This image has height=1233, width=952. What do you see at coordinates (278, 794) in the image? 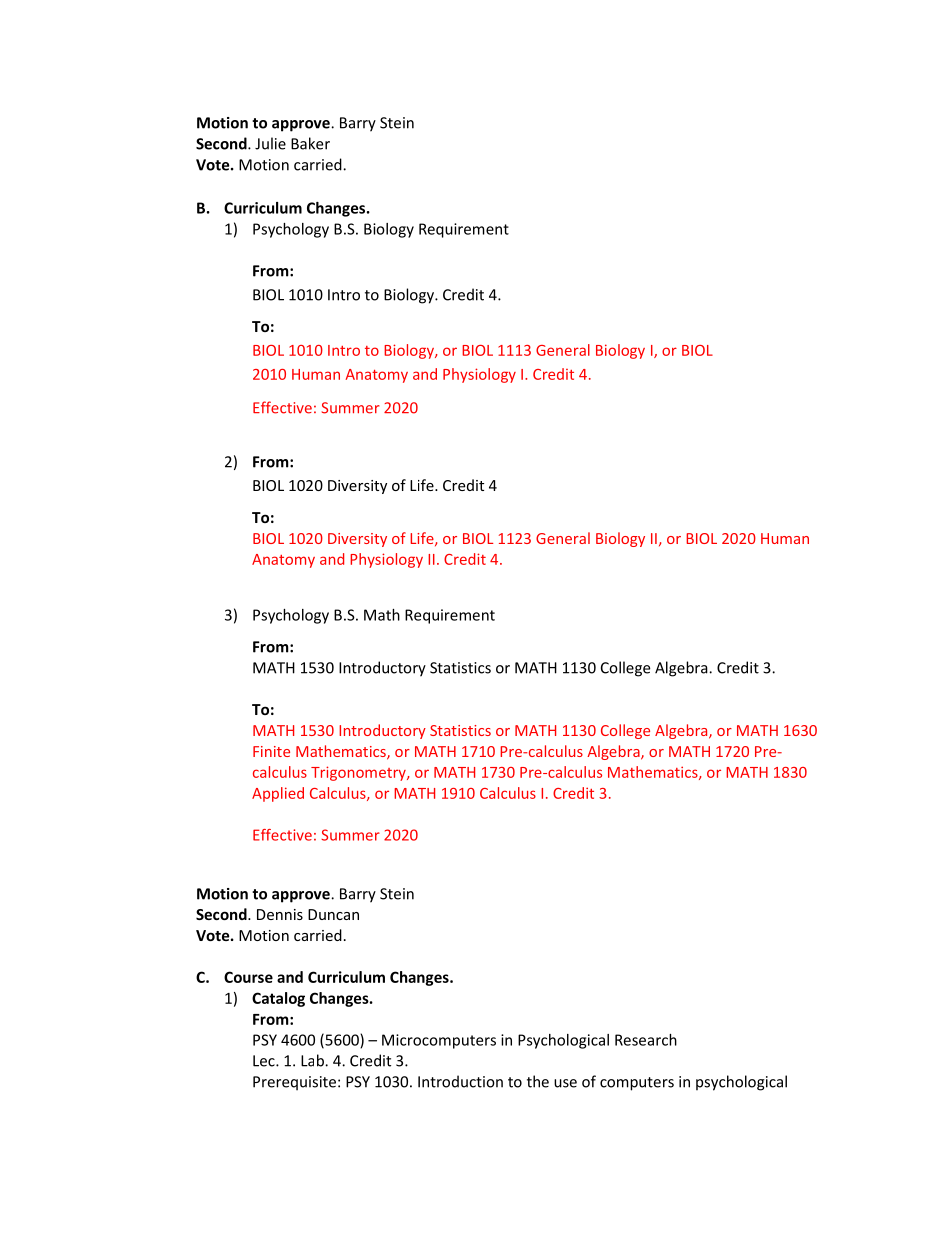
I see `Applied` at bounding box center [278, 794].
